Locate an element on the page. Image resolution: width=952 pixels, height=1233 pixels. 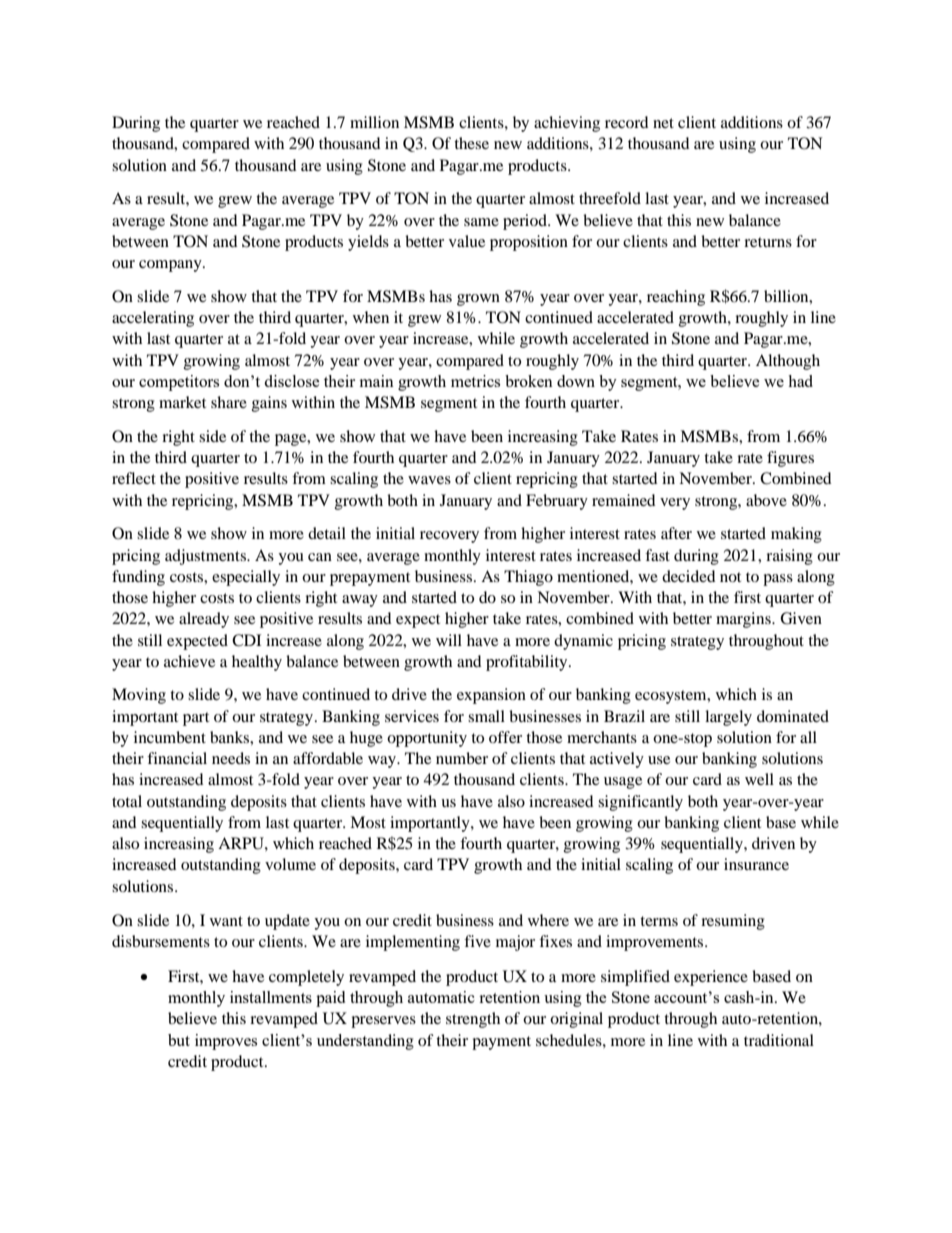
net is located at coordinates (663, 123).
